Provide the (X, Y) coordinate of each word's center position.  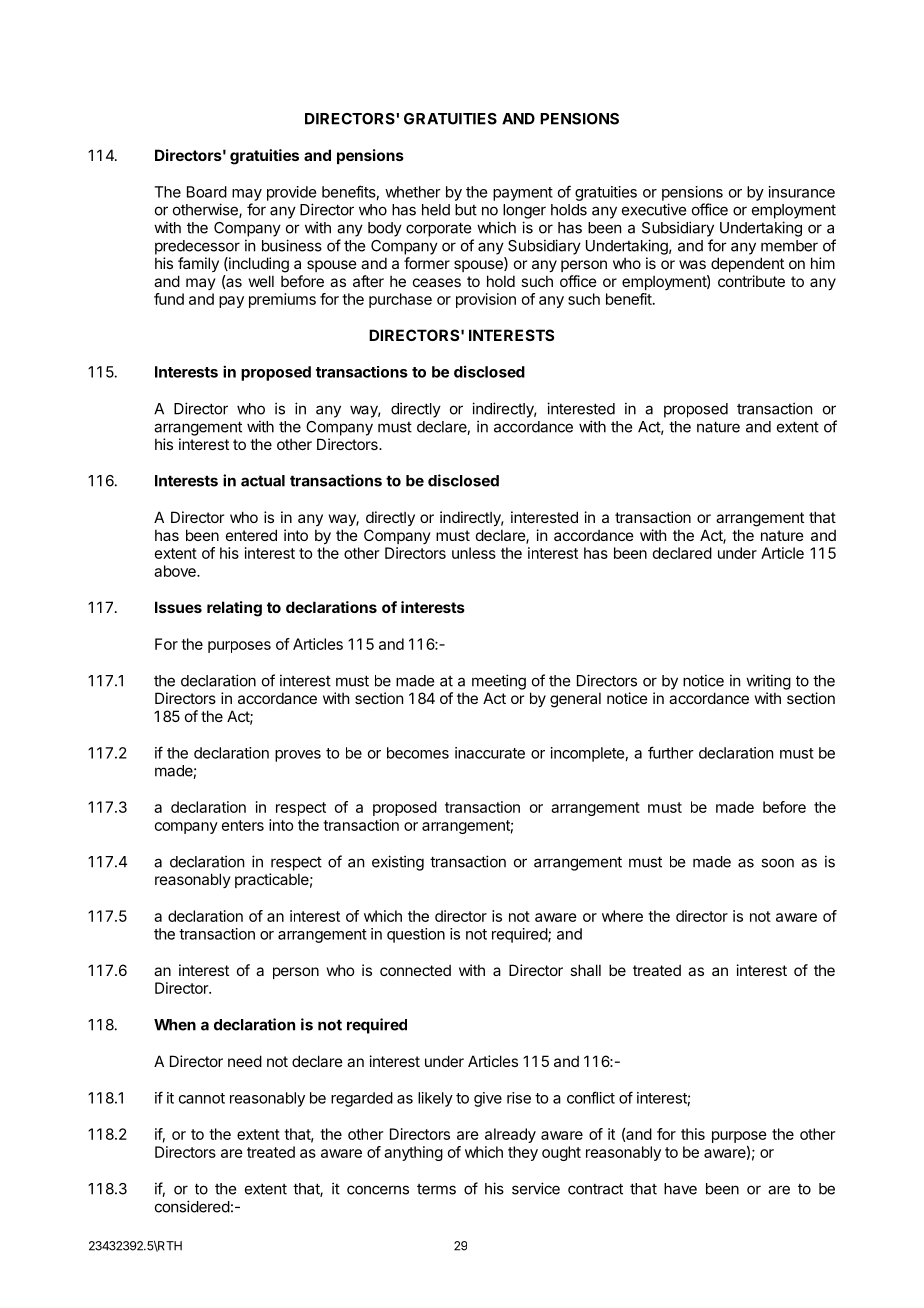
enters (243, 825)
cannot (202, 1098)
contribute (751, 281)
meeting (499, 682)
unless (474, 553)
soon (777, 863)
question (416, 935)
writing (768, 682)
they (523, 1153)
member (789, 246)
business (292, 245)
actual (263, 481)
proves (298, 756)
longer (524, 211)
